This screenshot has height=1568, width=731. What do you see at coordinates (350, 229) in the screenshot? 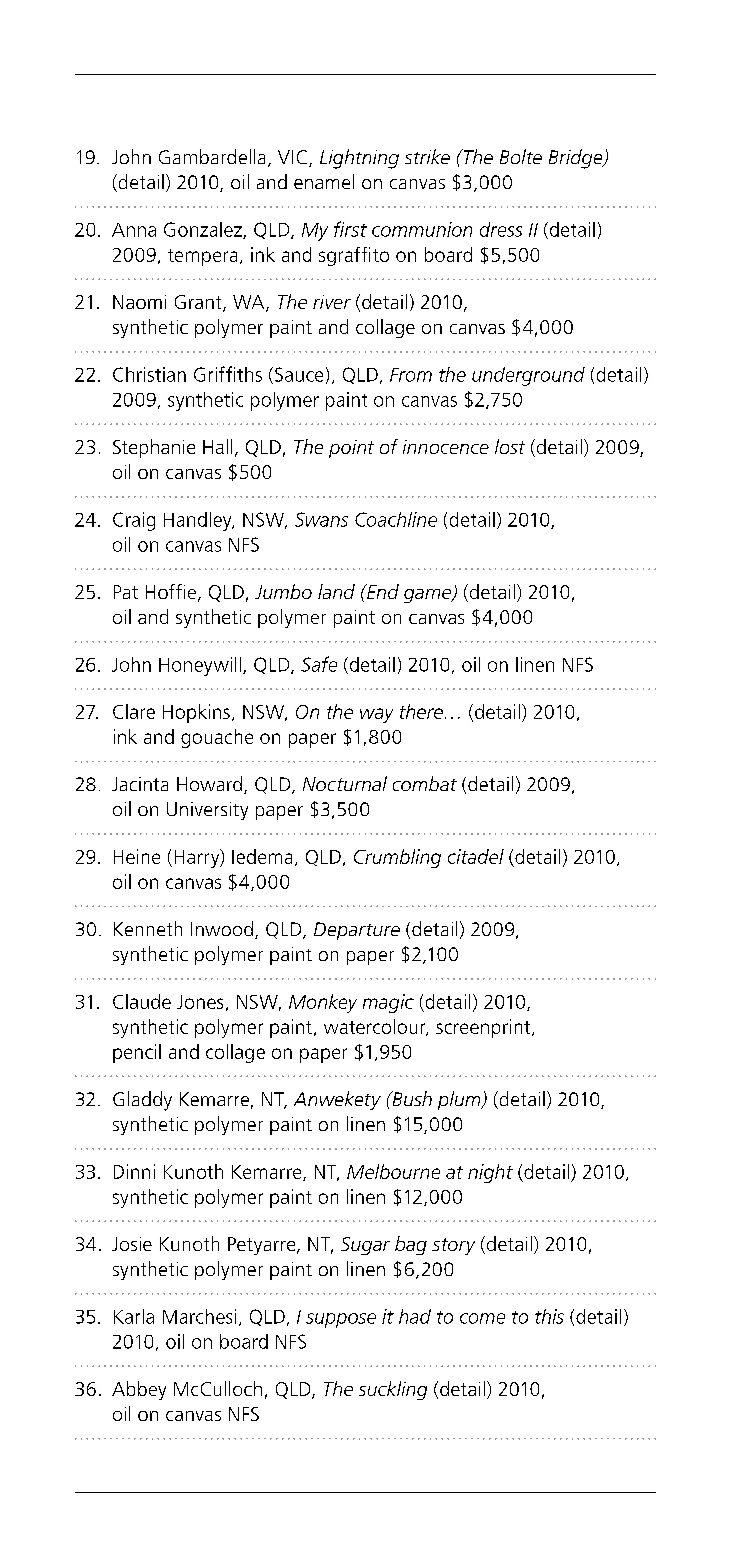
I see `first` at bounding box center [350, 229].
